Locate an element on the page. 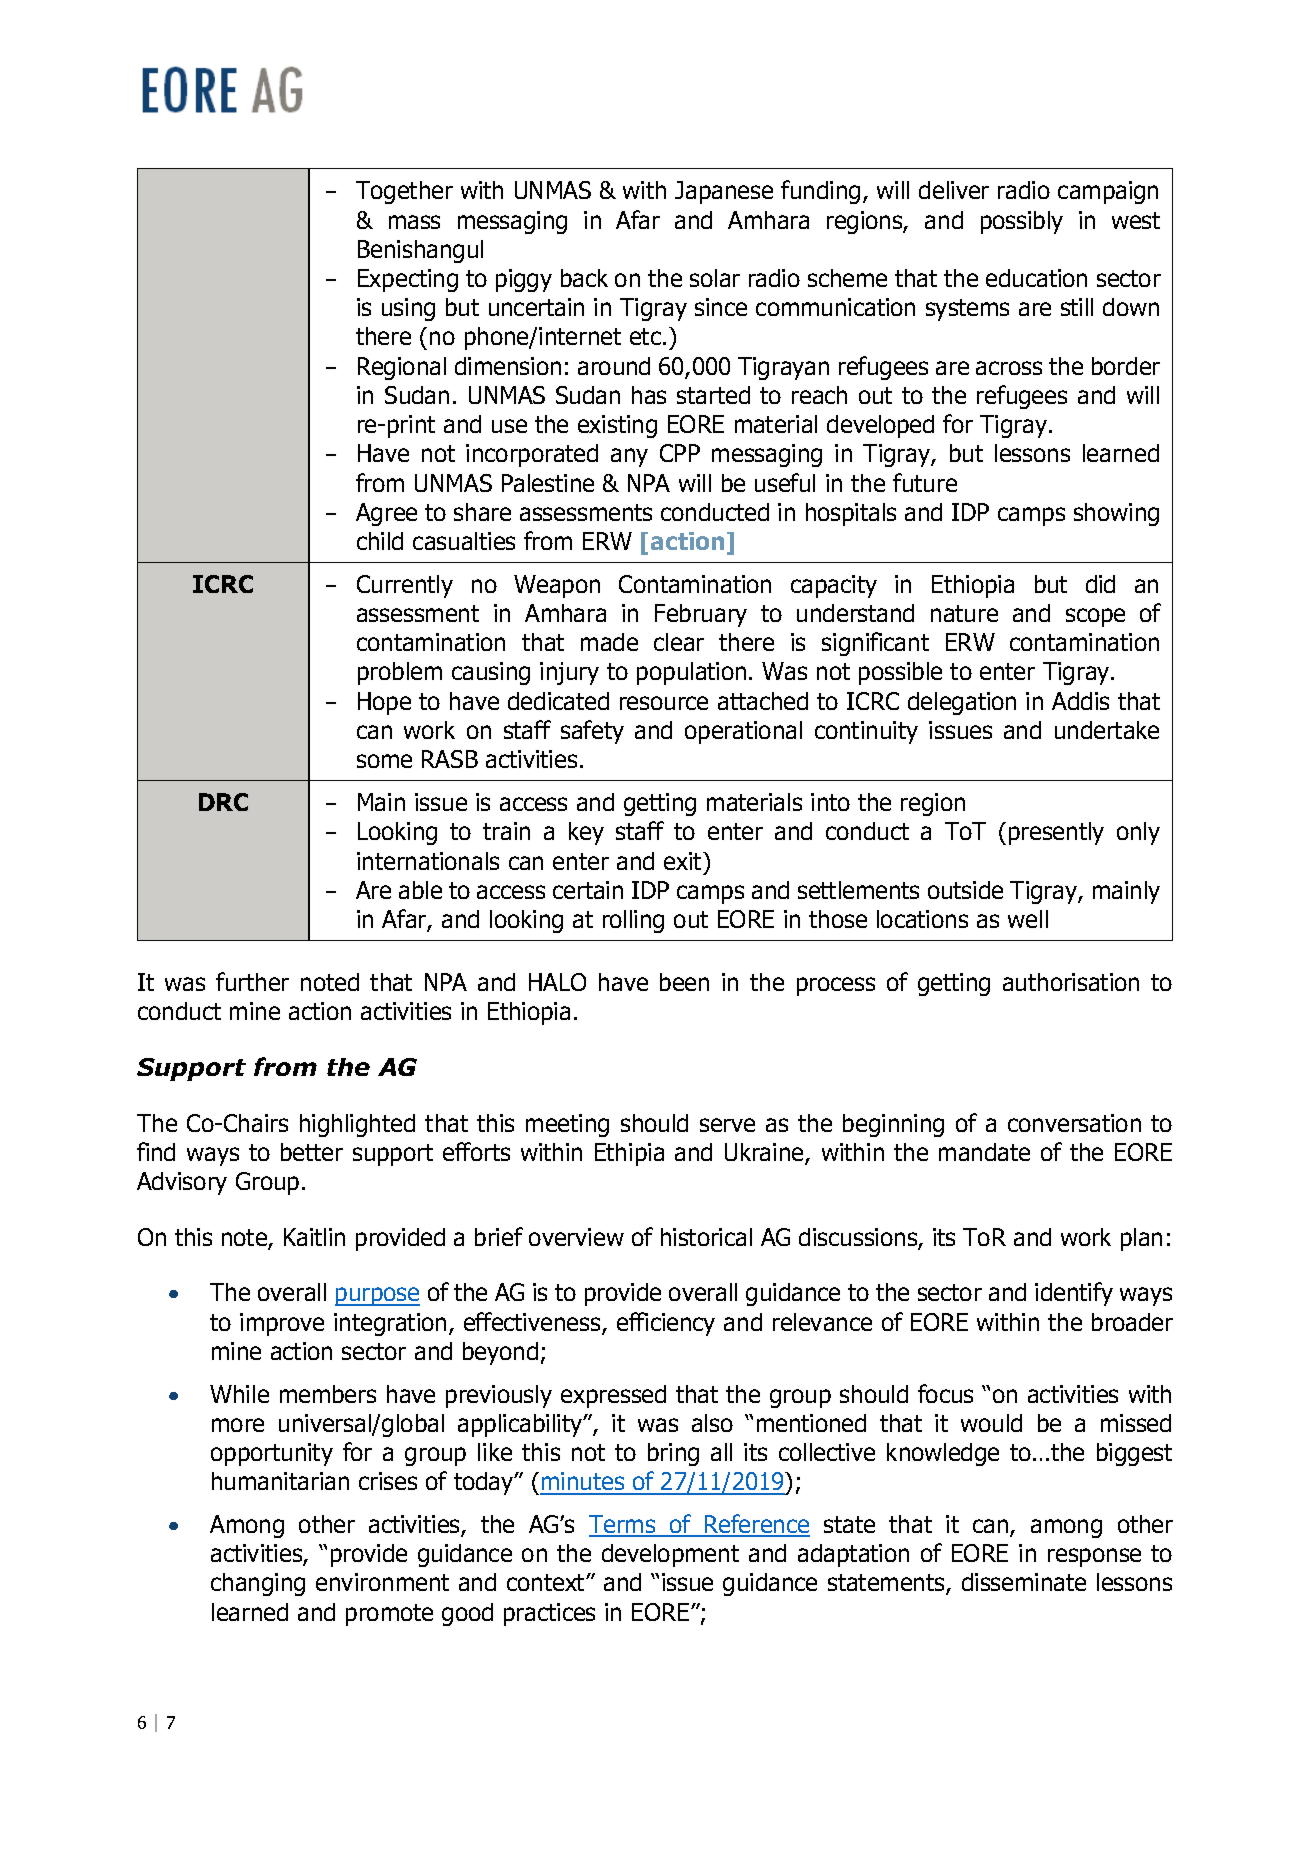 The image size is (1310, 1853). mass is located at coordinates (414, 222).
